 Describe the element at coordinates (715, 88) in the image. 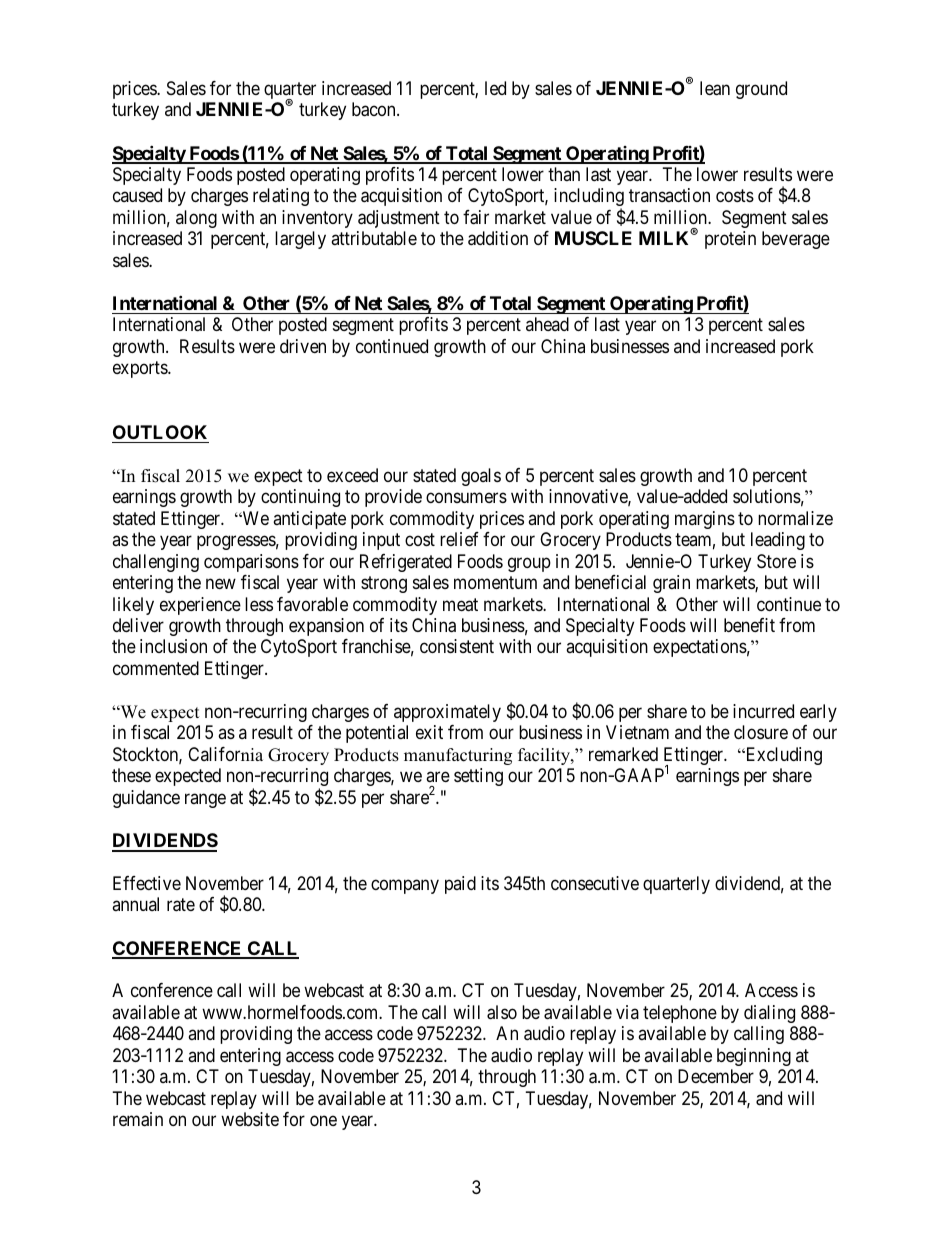

I see `lean` at that location.
